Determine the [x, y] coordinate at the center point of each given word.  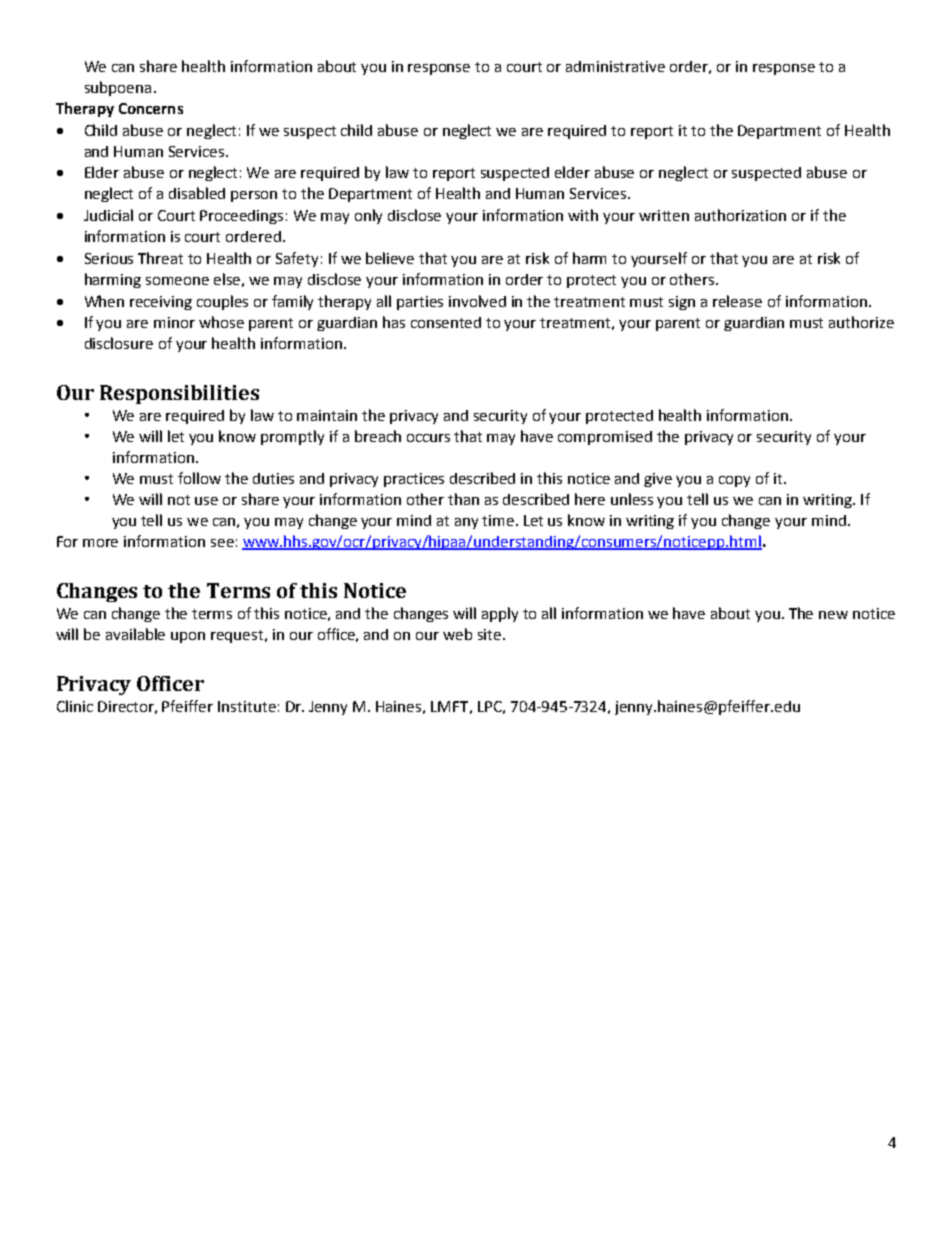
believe [390, 258]
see [222, 543]
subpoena [118, 88]
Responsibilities [179, 394]
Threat [160, 258]
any [466, 523]
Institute [247, 706]
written [664, 215]
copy [734, 481]
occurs [428, 438]
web [457, 634]
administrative [615, 66]
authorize [861, 322]
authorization [740, 215]
